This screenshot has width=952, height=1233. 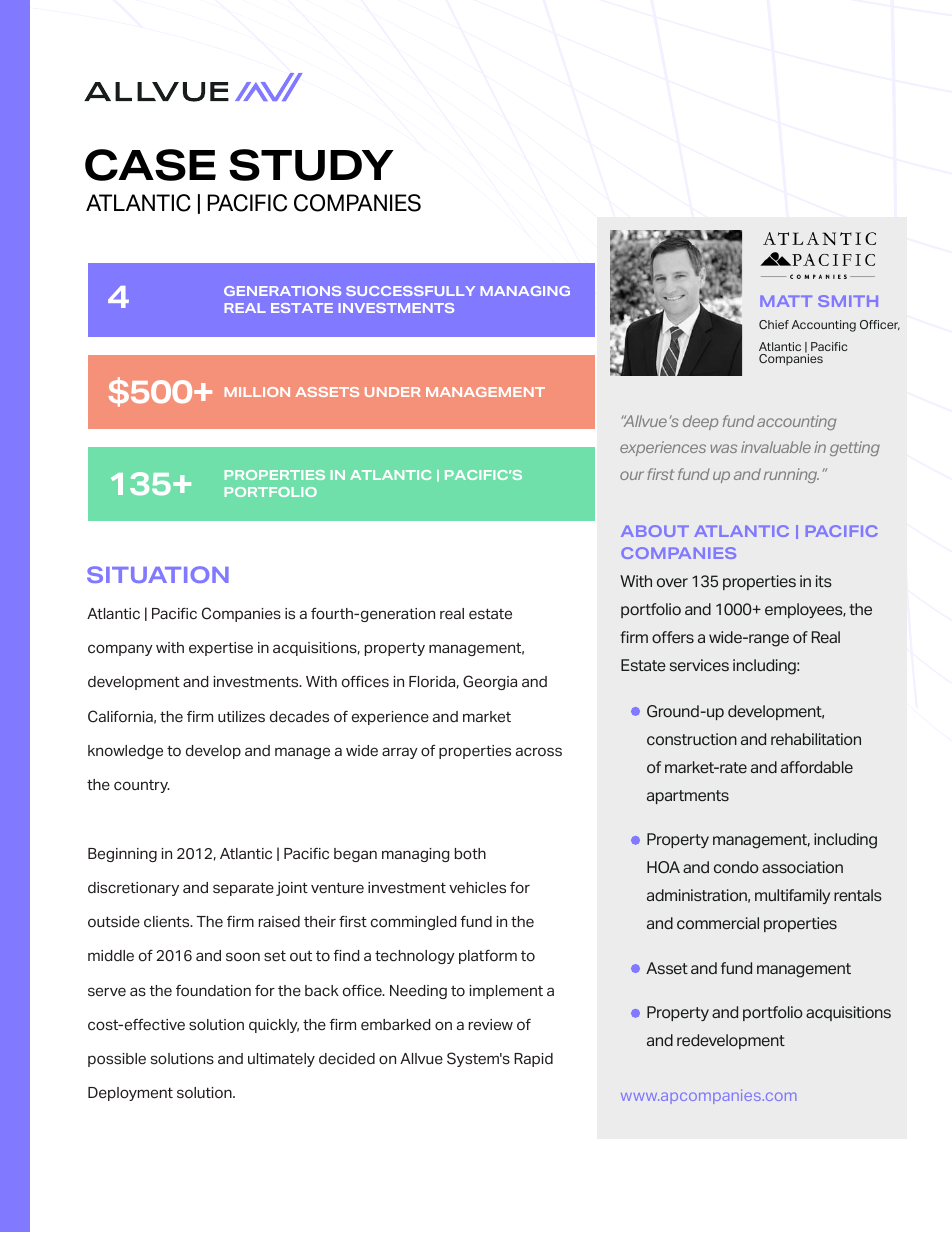 I want to click on Rapid, so click(x=533, y=1060).
